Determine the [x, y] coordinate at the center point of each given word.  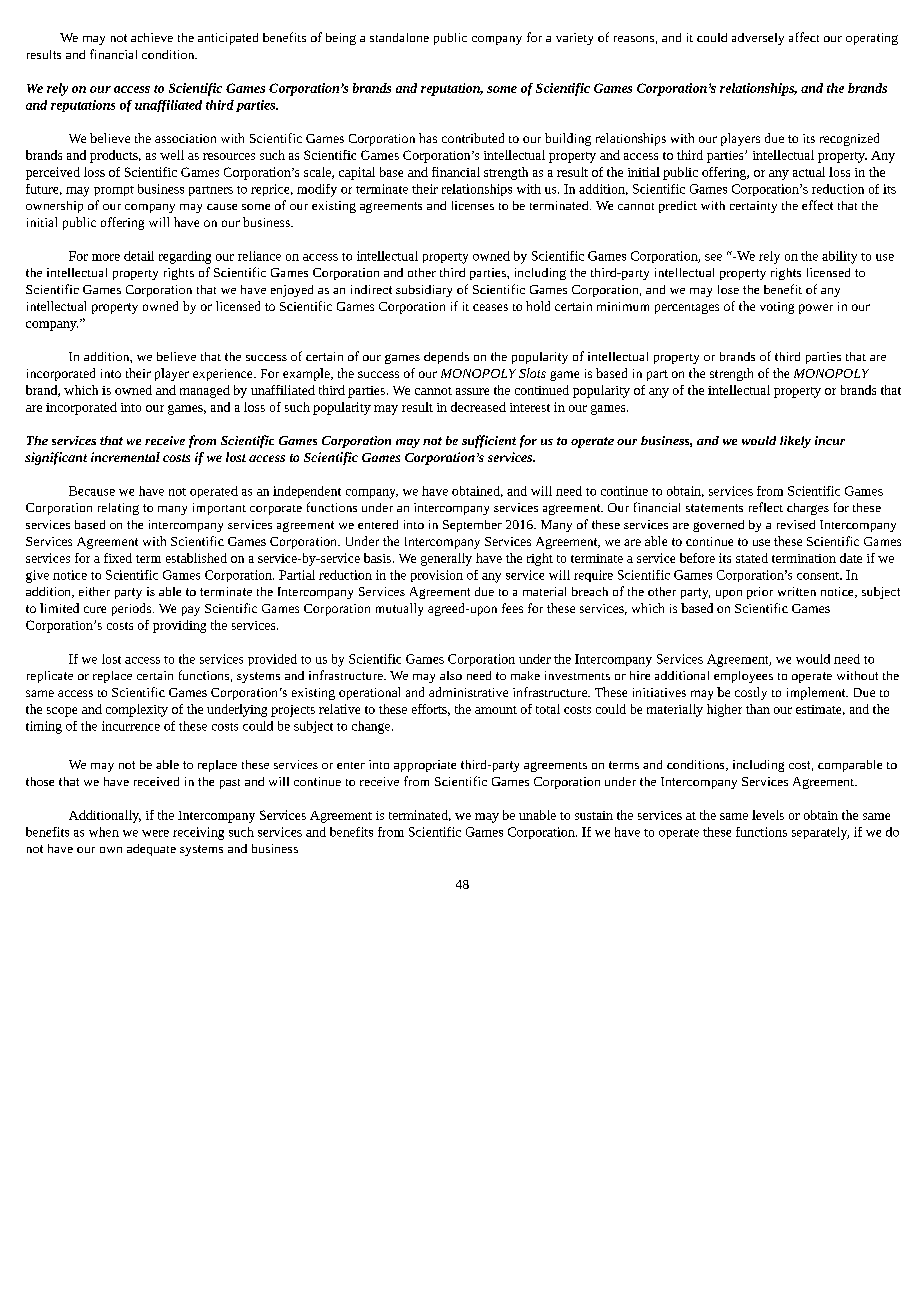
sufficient [489, 441]
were [155, 833]
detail [139, 256]
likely [795, 442]
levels [768, 815]
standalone [399, 37]
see [713, 257]
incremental [125, 457]
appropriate [425, 766]
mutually [399, 609]
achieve [152, 37]
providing [179, 626]
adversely [758, 39]
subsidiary [424, 291]
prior [760, 593]
